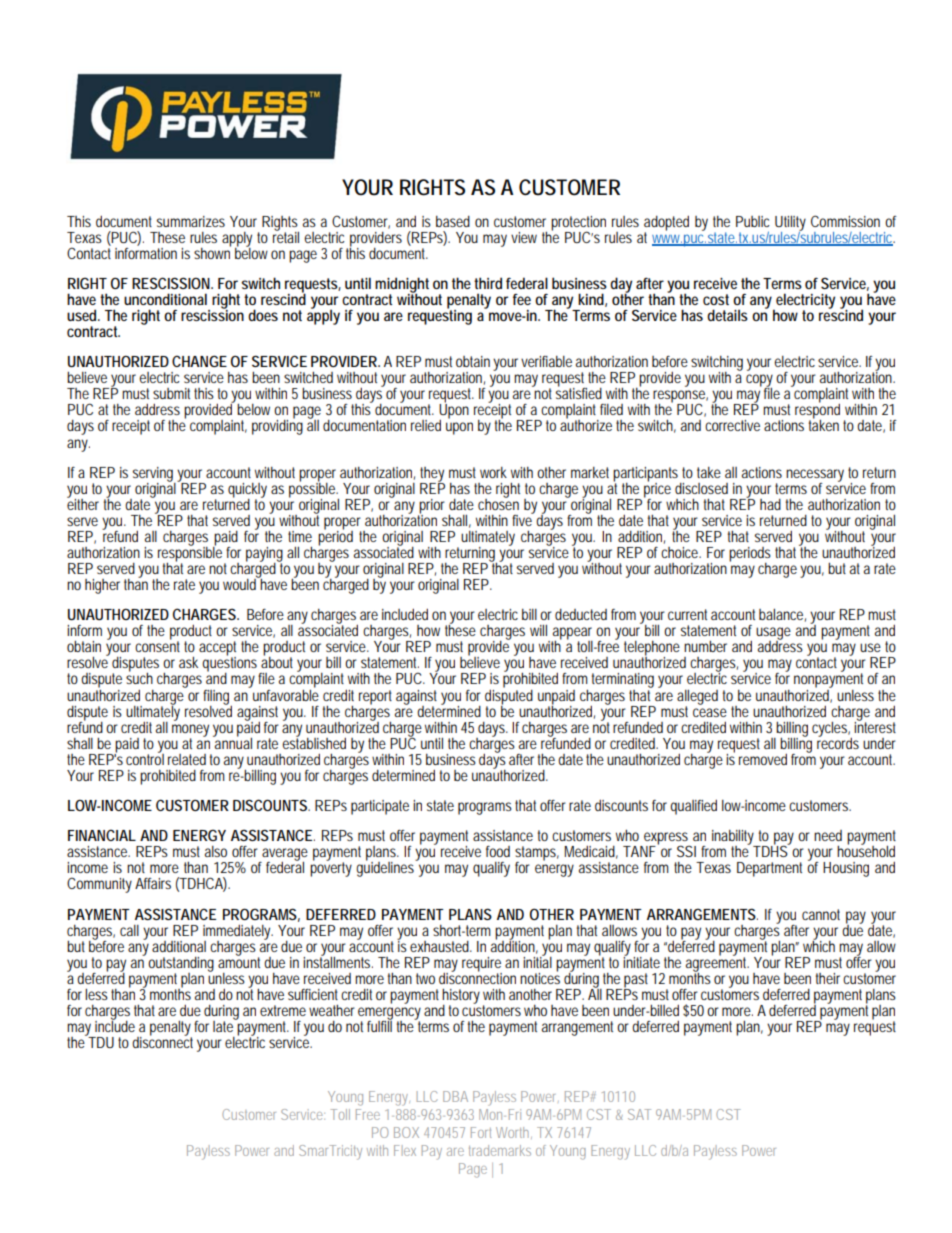 The image size is (952, 1233). What do you see at coordinates (830, 978) in the screenshot?
I see `their` at bounding box center [830, 978].
